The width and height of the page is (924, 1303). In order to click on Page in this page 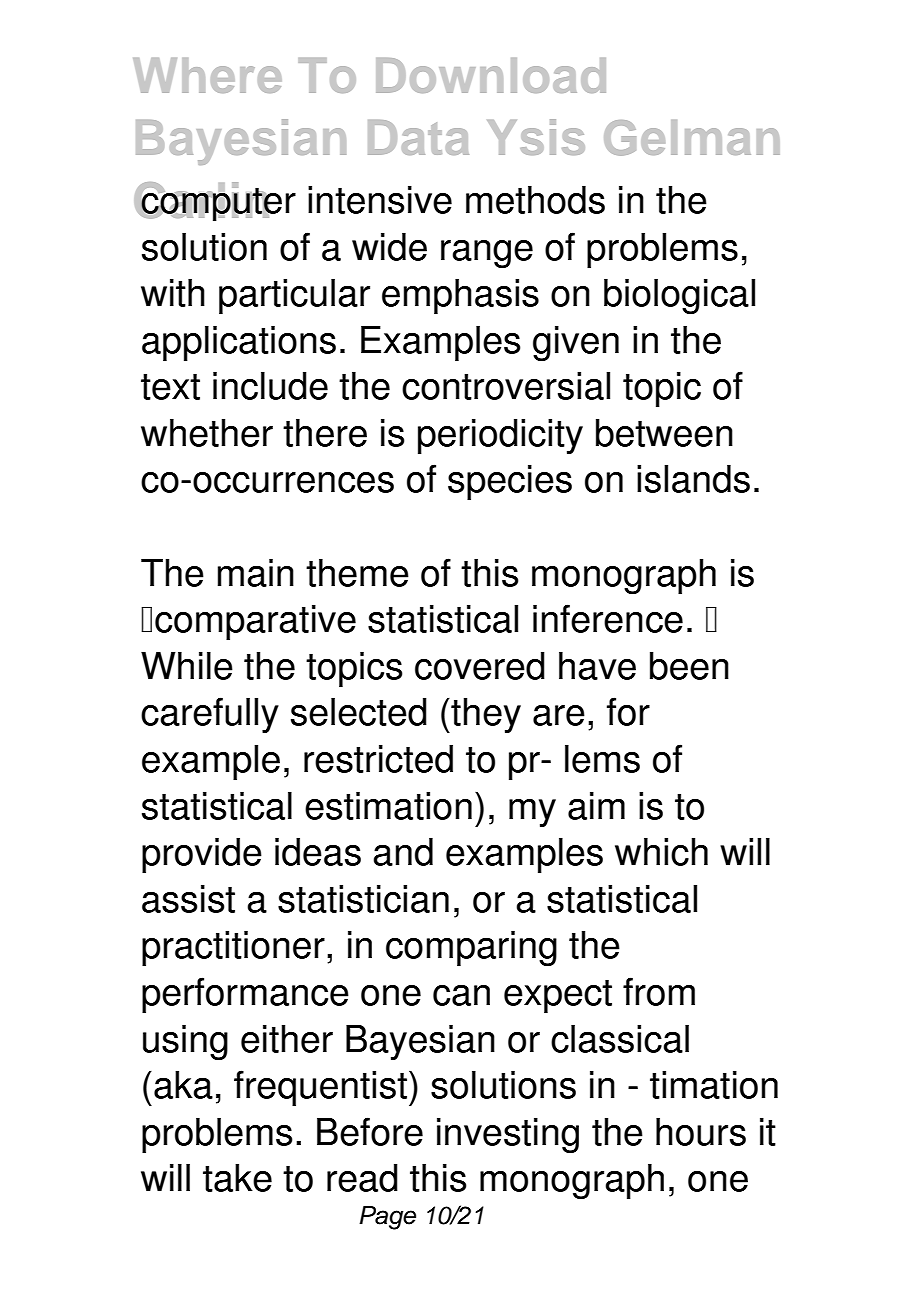, I will do `click(387, 1218)`.
